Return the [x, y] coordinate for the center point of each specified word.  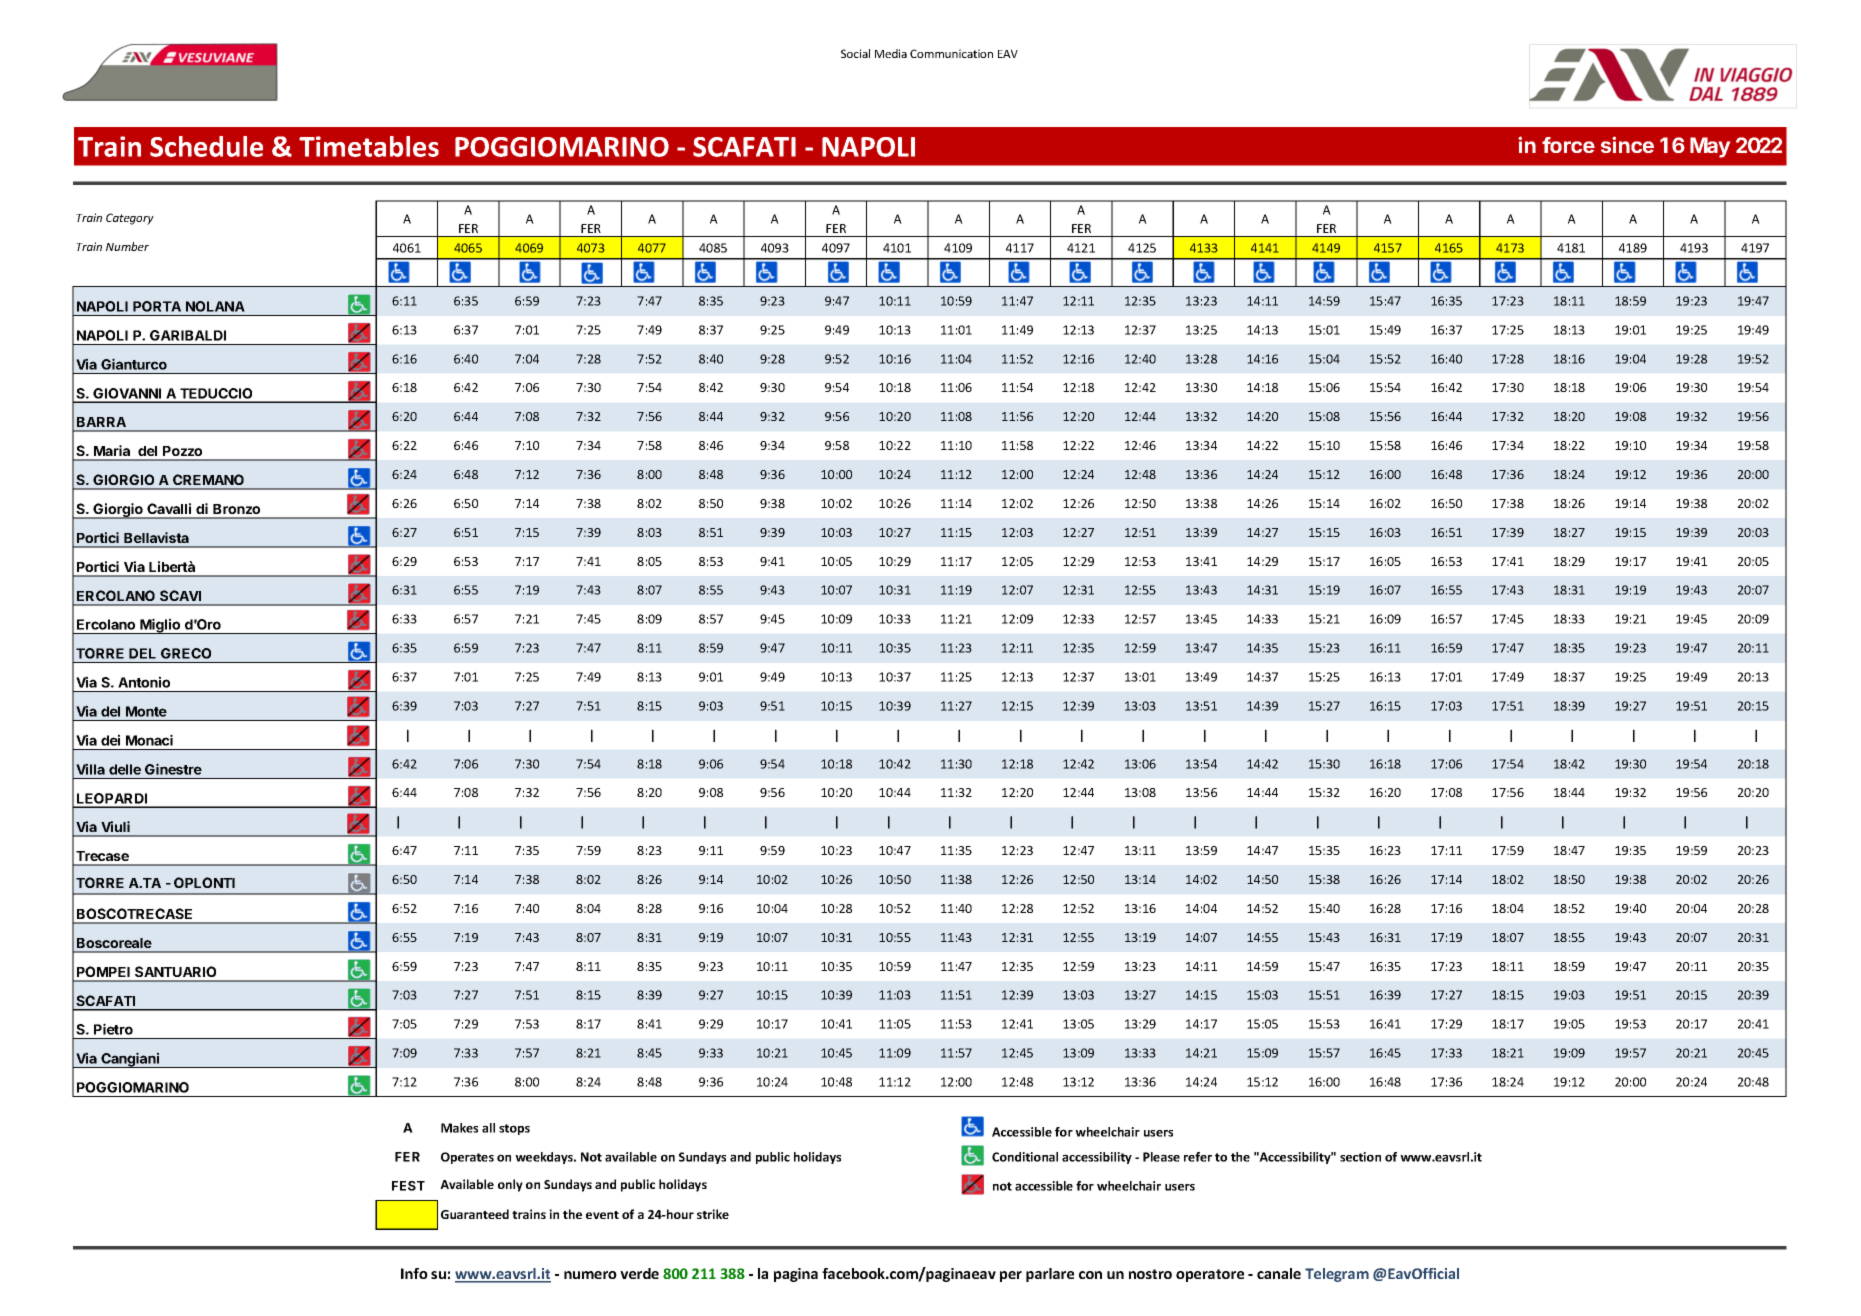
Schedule [206, 146]
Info [414, 1273]
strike [713, 1214]
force [1568, 145]
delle [125, 769]
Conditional [1025, 1157]
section [1360, 1157]
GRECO [186, 653]
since [1627, 144]
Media [891, 53]
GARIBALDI [188, 335]
